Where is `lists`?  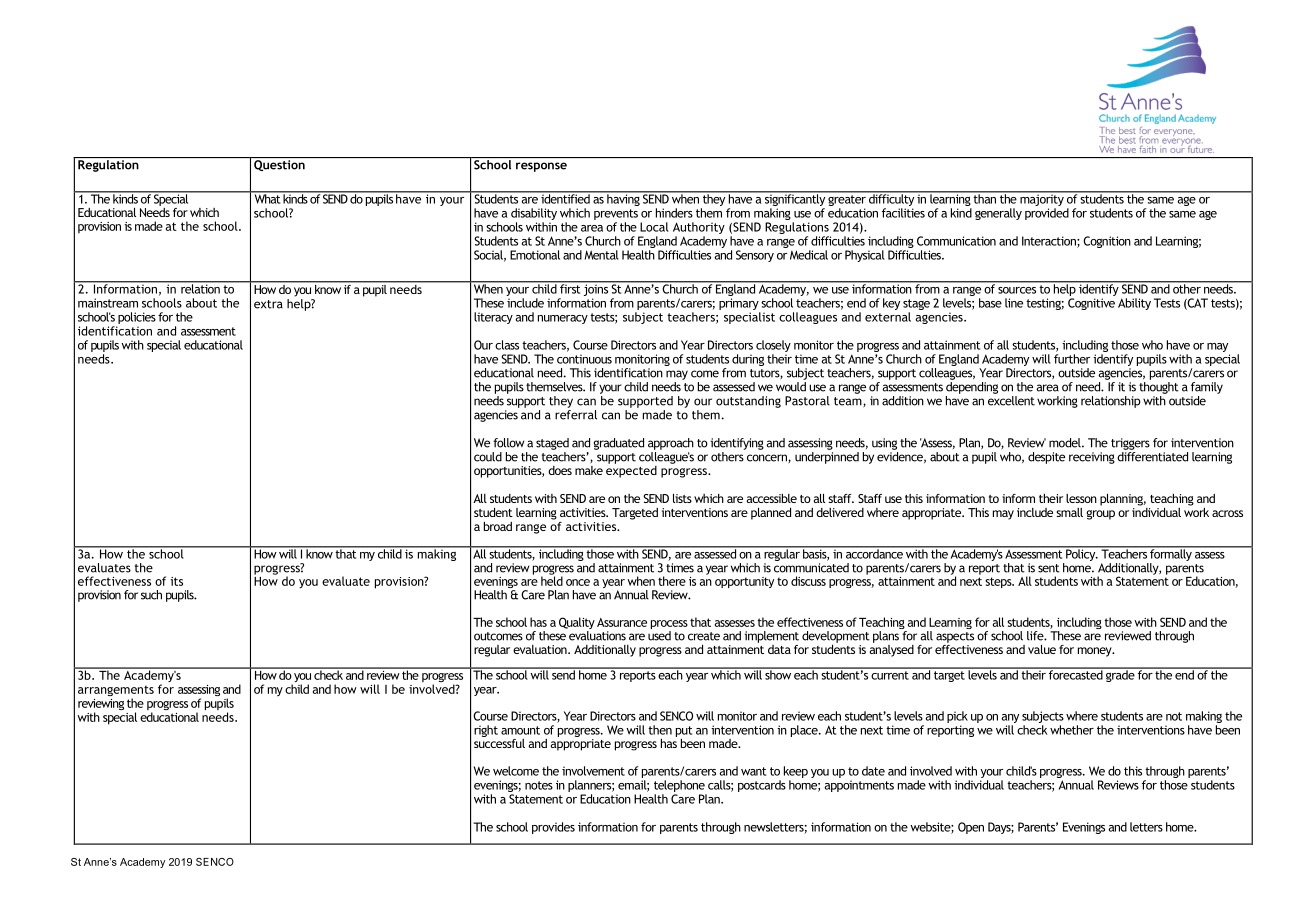
lists is located at coordinates (682, 498).
